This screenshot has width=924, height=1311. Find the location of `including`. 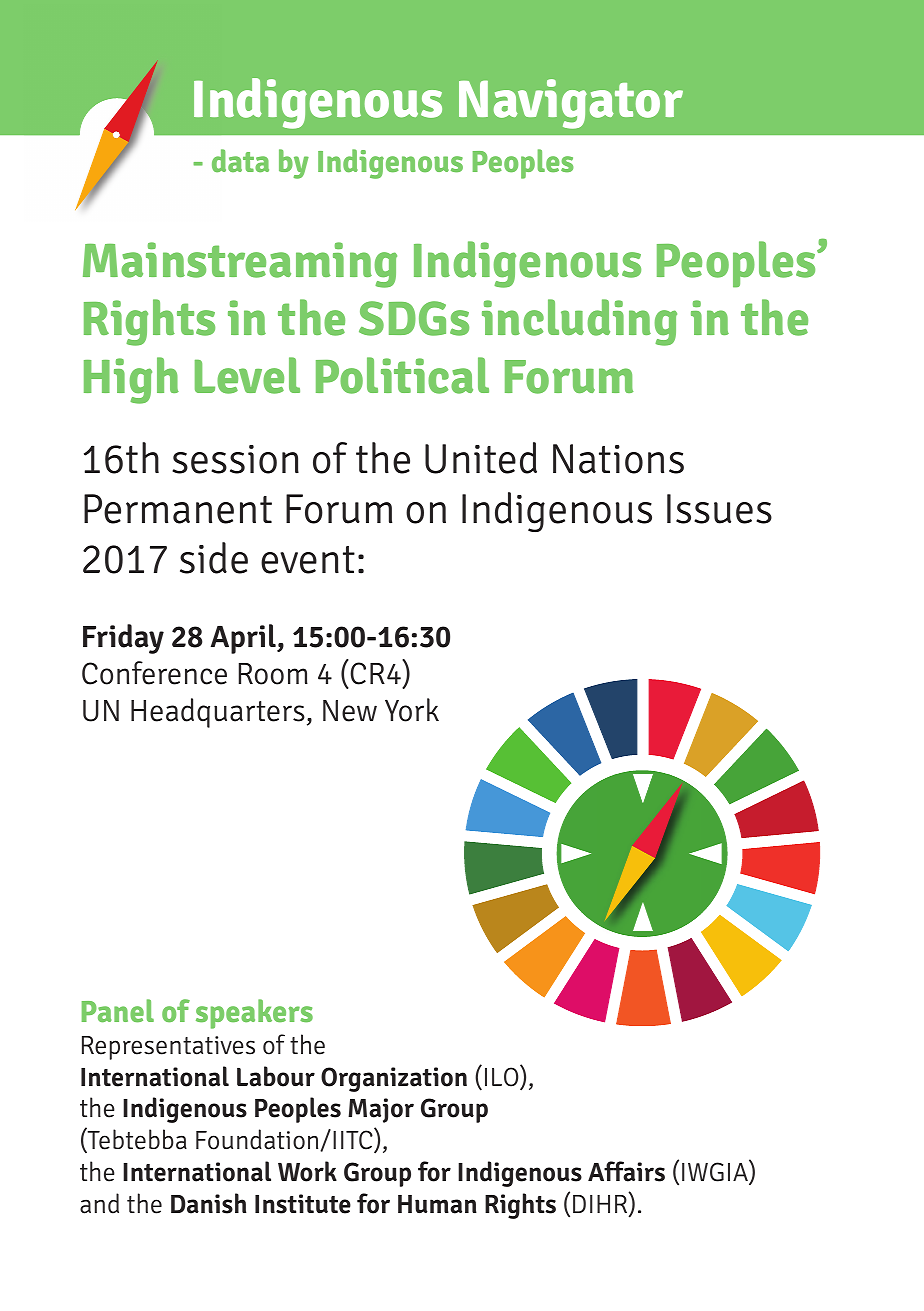

including is located at coordinates (579, 322).
